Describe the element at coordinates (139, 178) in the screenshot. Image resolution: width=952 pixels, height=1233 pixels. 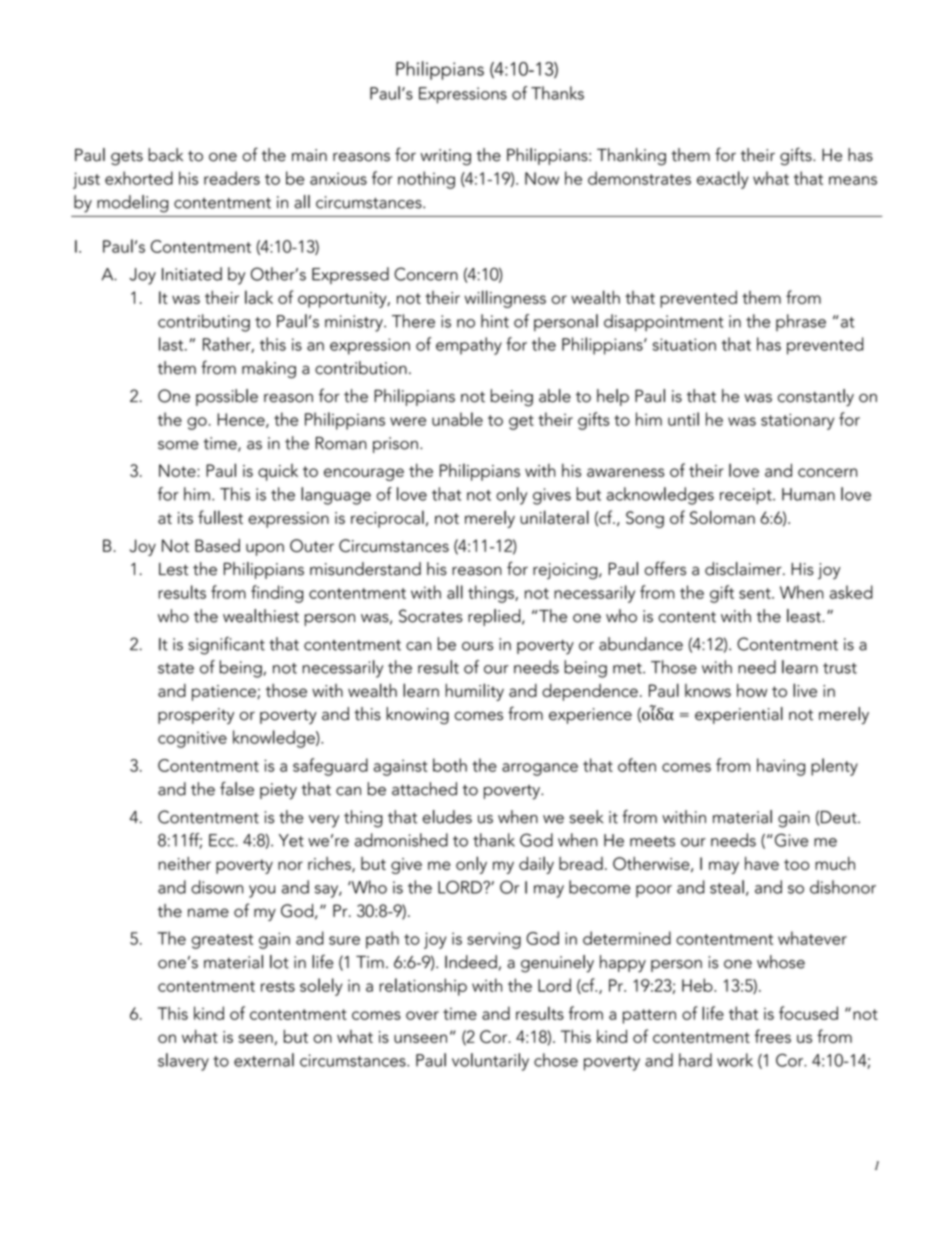
I see `exhorted` at that location.
